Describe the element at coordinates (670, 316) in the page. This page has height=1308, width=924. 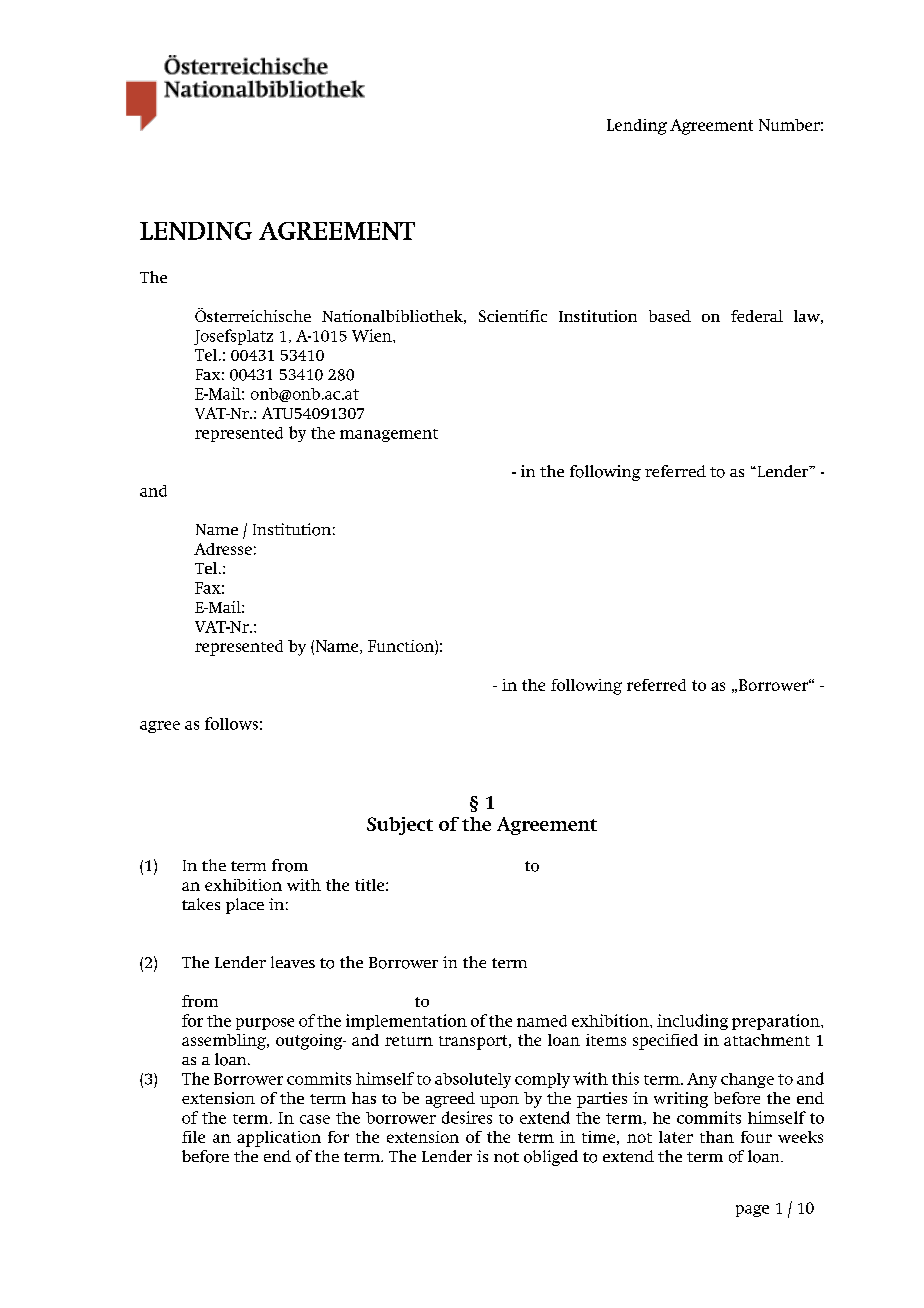
I see `based` at that location.
